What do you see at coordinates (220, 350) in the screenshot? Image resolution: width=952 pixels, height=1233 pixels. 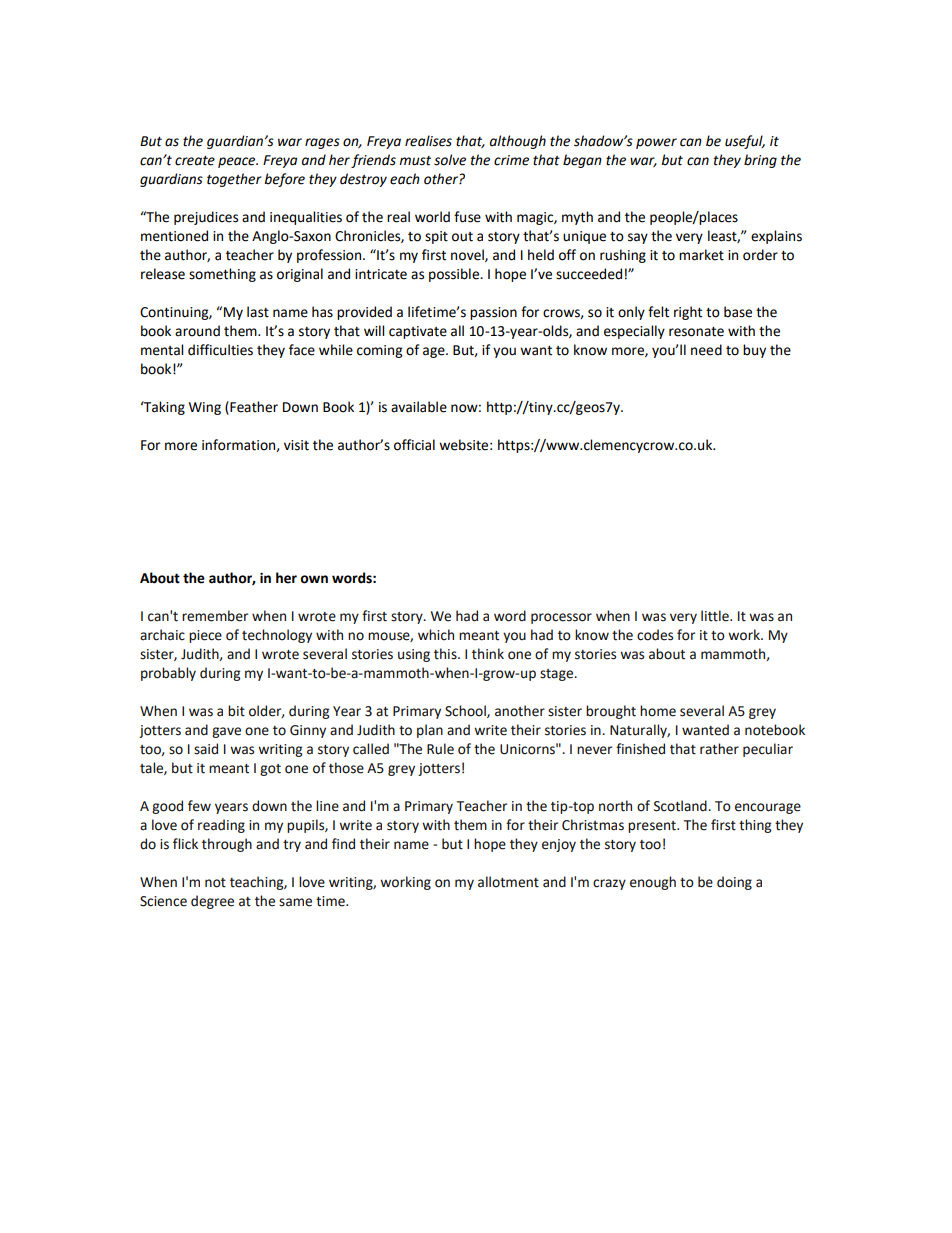 I see `difficulties` at bounding box center [220, 350].
